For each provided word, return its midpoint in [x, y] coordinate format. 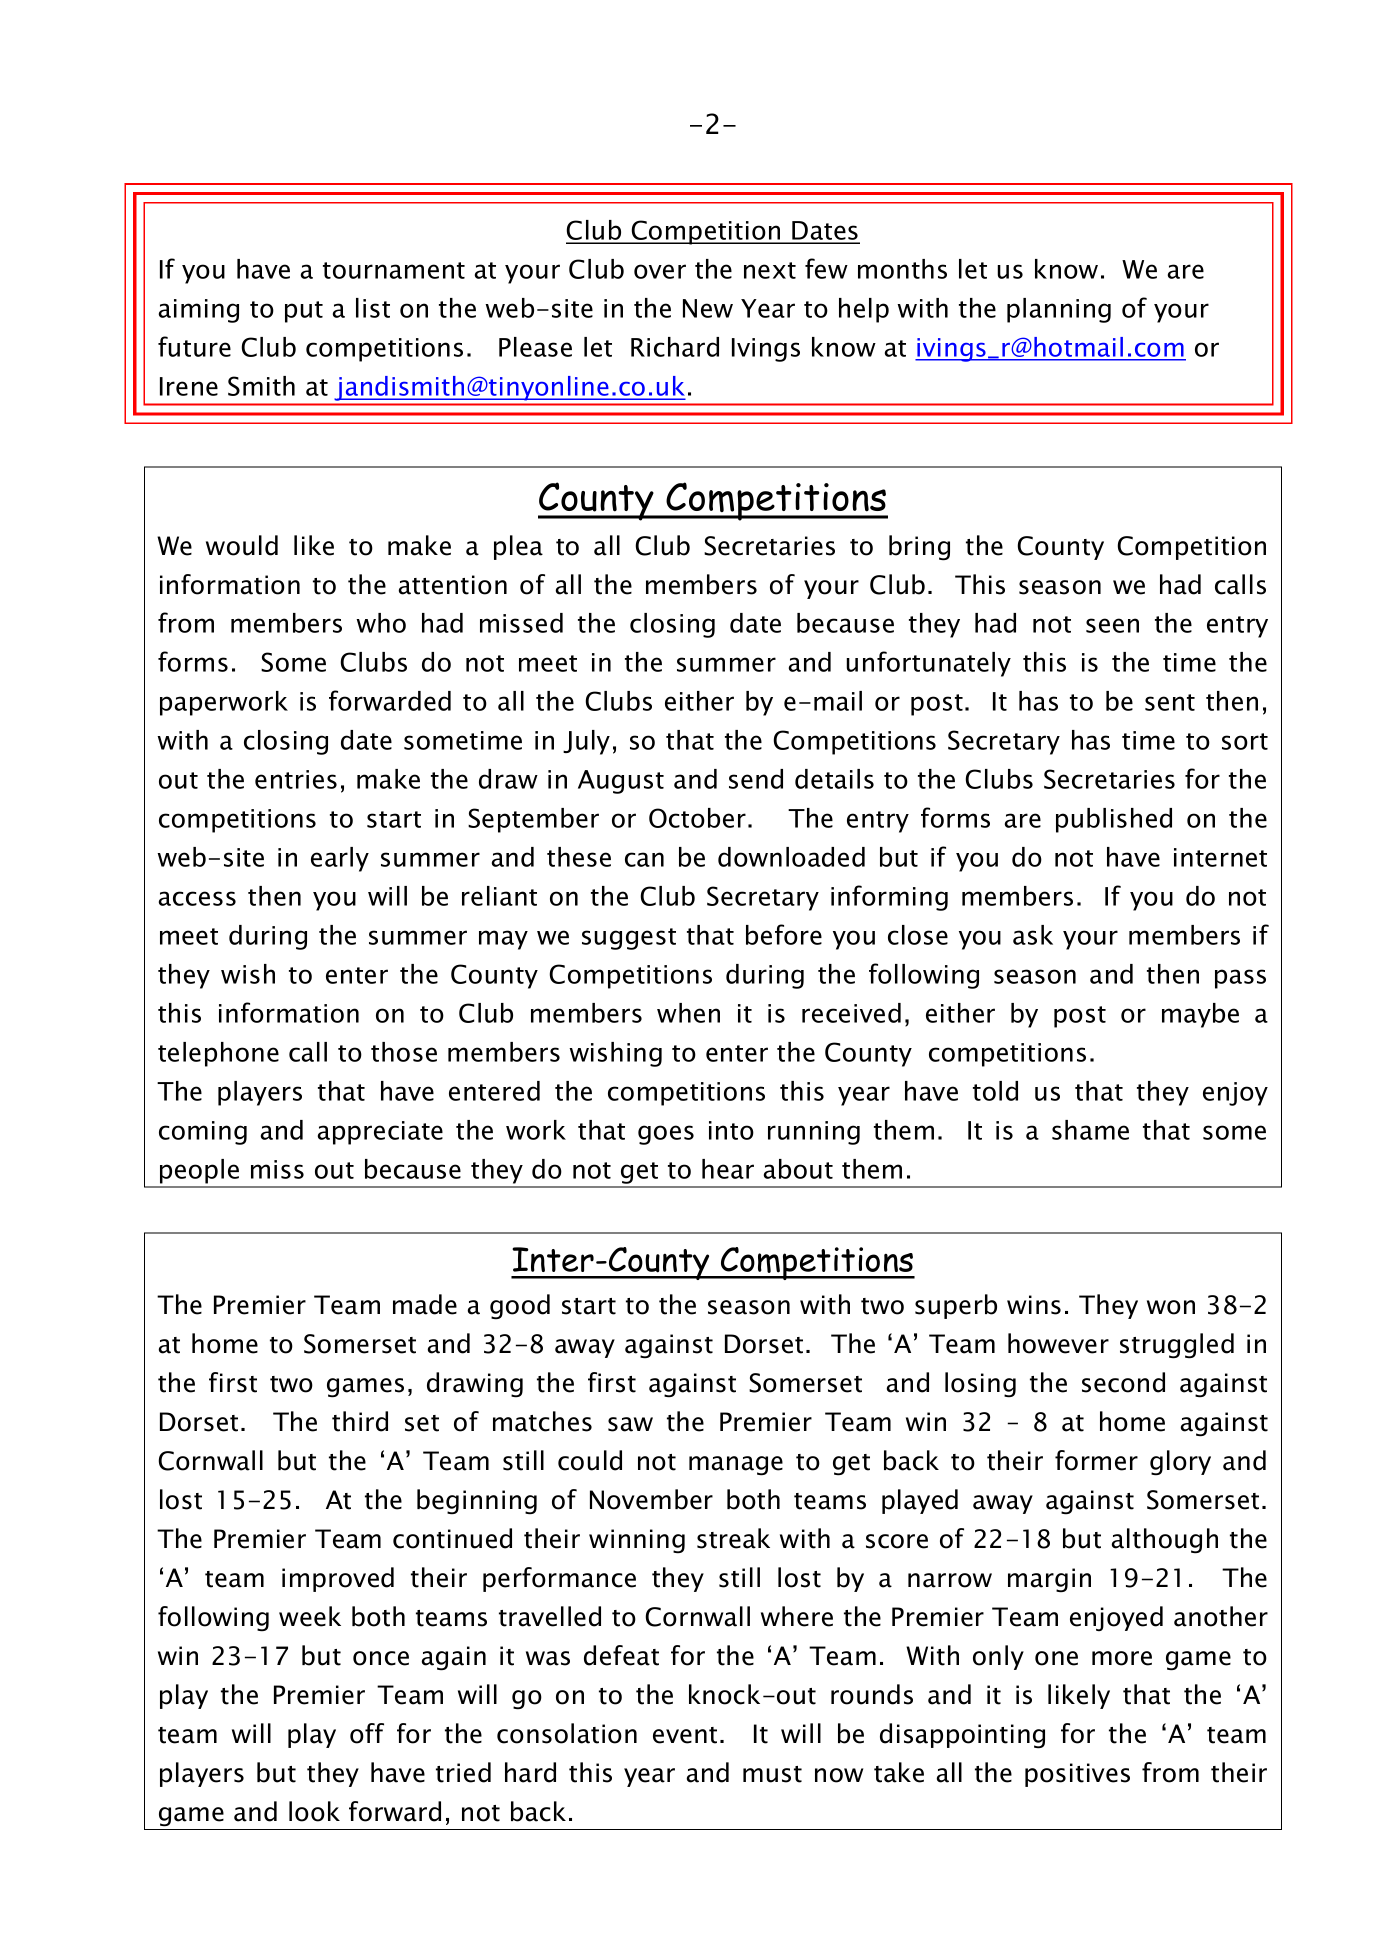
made [425, 1304]
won [1171, 1307]
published [1114, 820]
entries [296, 779]
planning [1059, 310]
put [304, 312]
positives [1077, 1775]
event [685, 1735]
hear [728, 1169]
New [708, 308]
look [314, 1811]
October [697, 818]
